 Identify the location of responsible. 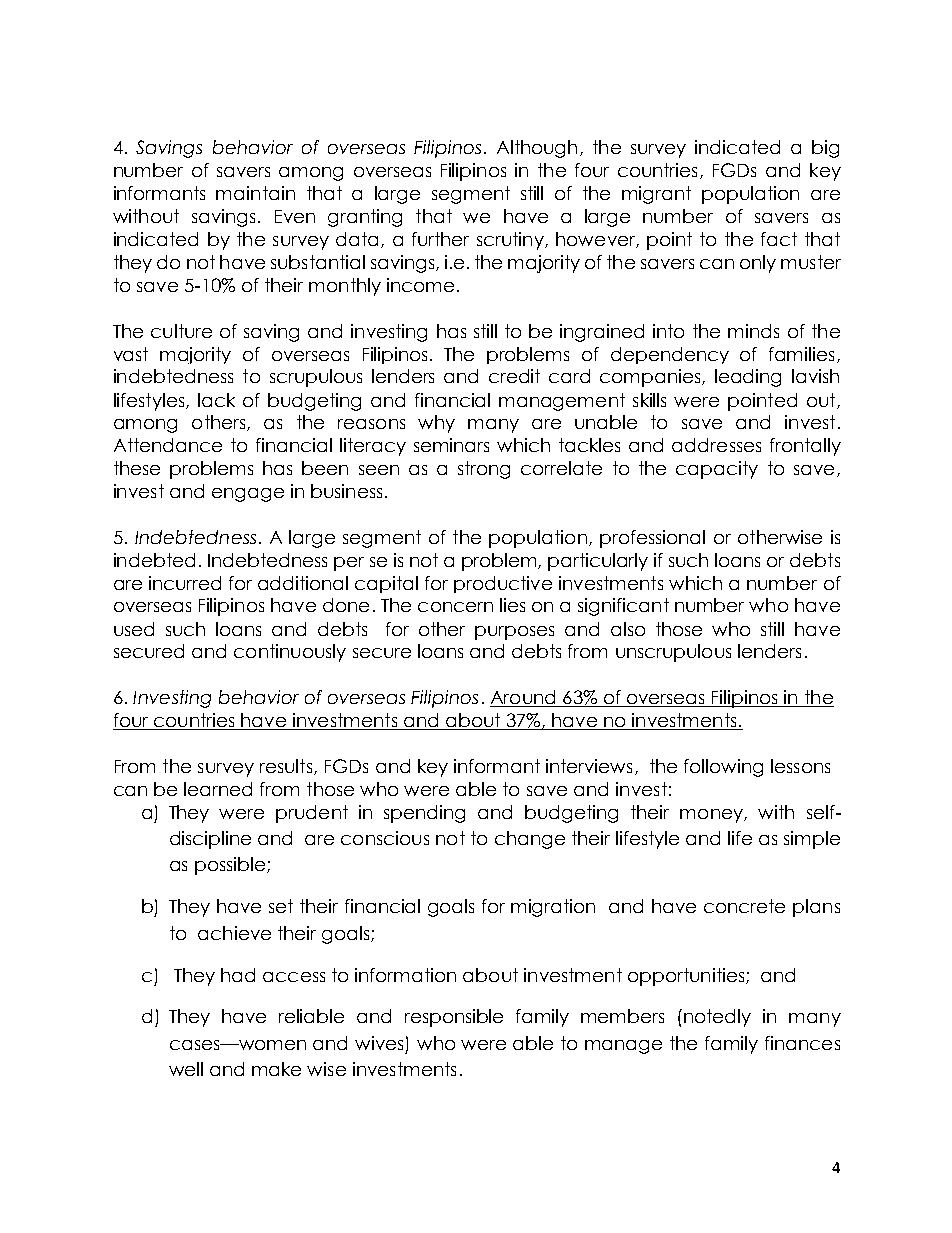
(454, 1018).
